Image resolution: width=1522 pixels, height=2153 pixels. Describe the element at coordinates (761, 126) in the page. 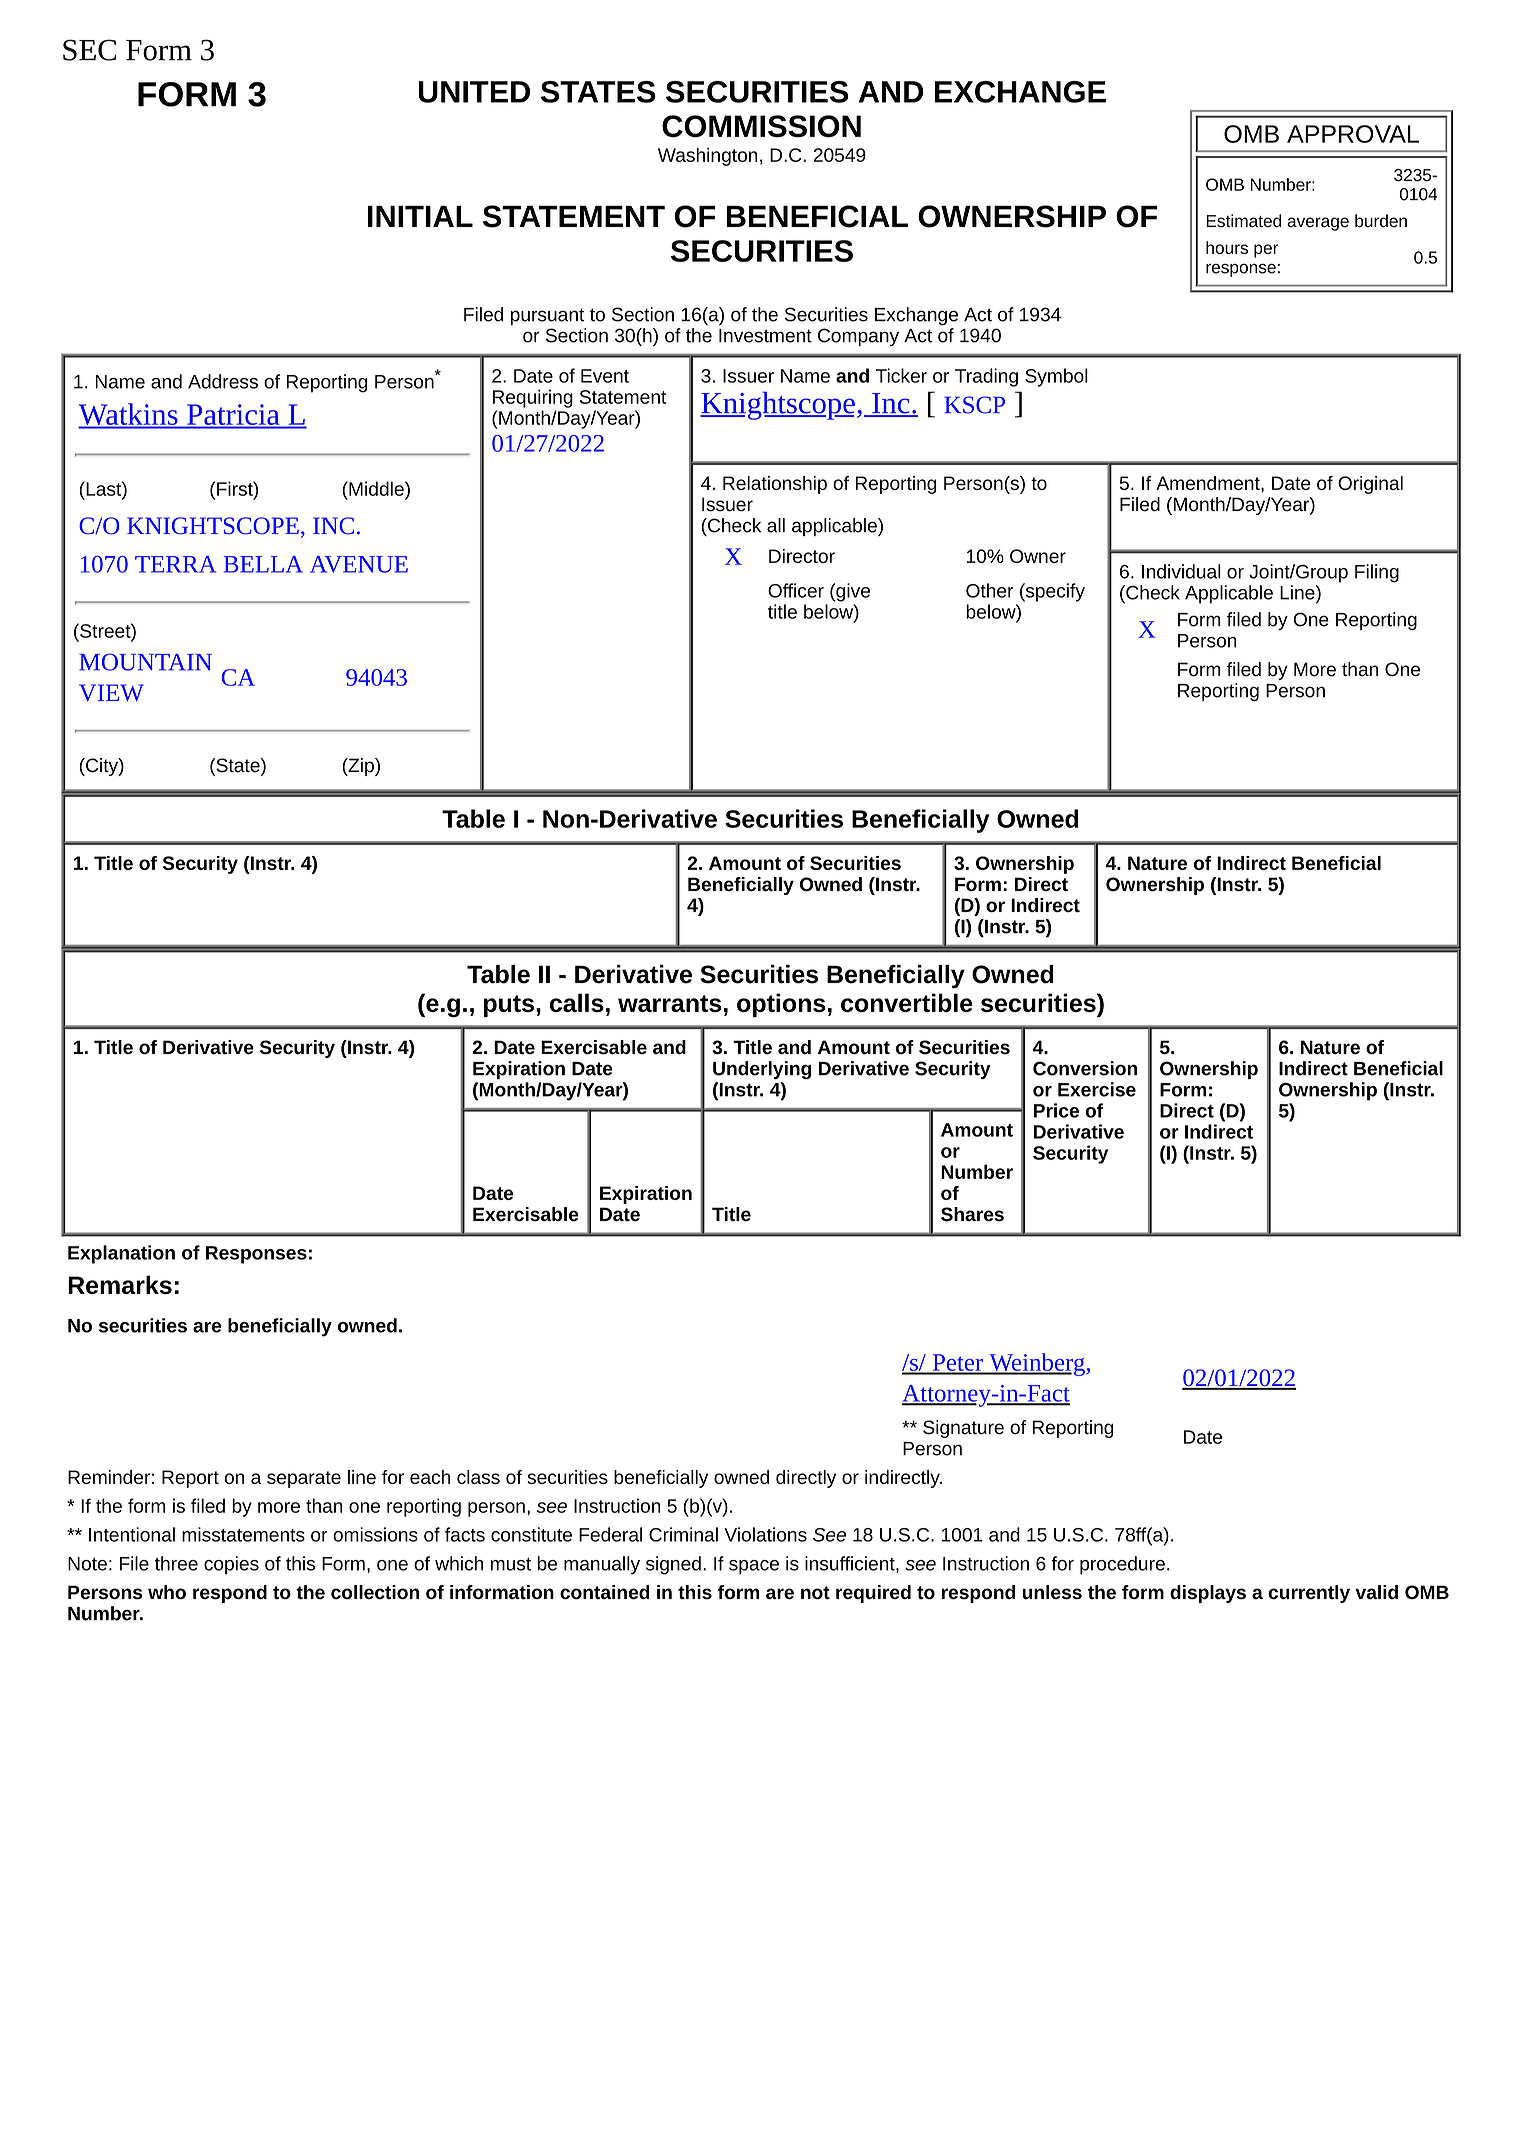

I see `COMMISSION` at that location.
